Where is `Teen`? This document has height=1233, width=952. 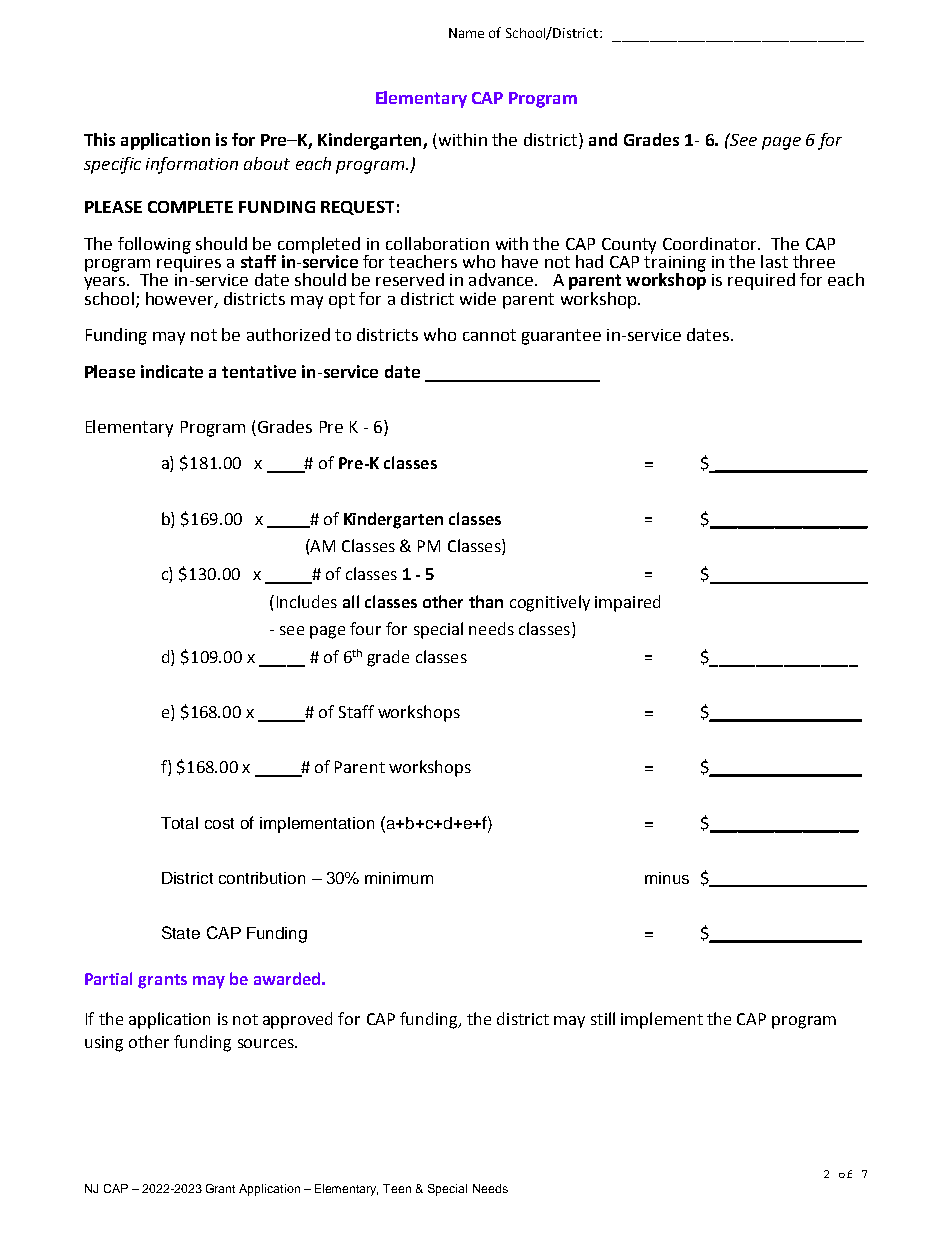 Teen is located at coordinates (397, 1188).
